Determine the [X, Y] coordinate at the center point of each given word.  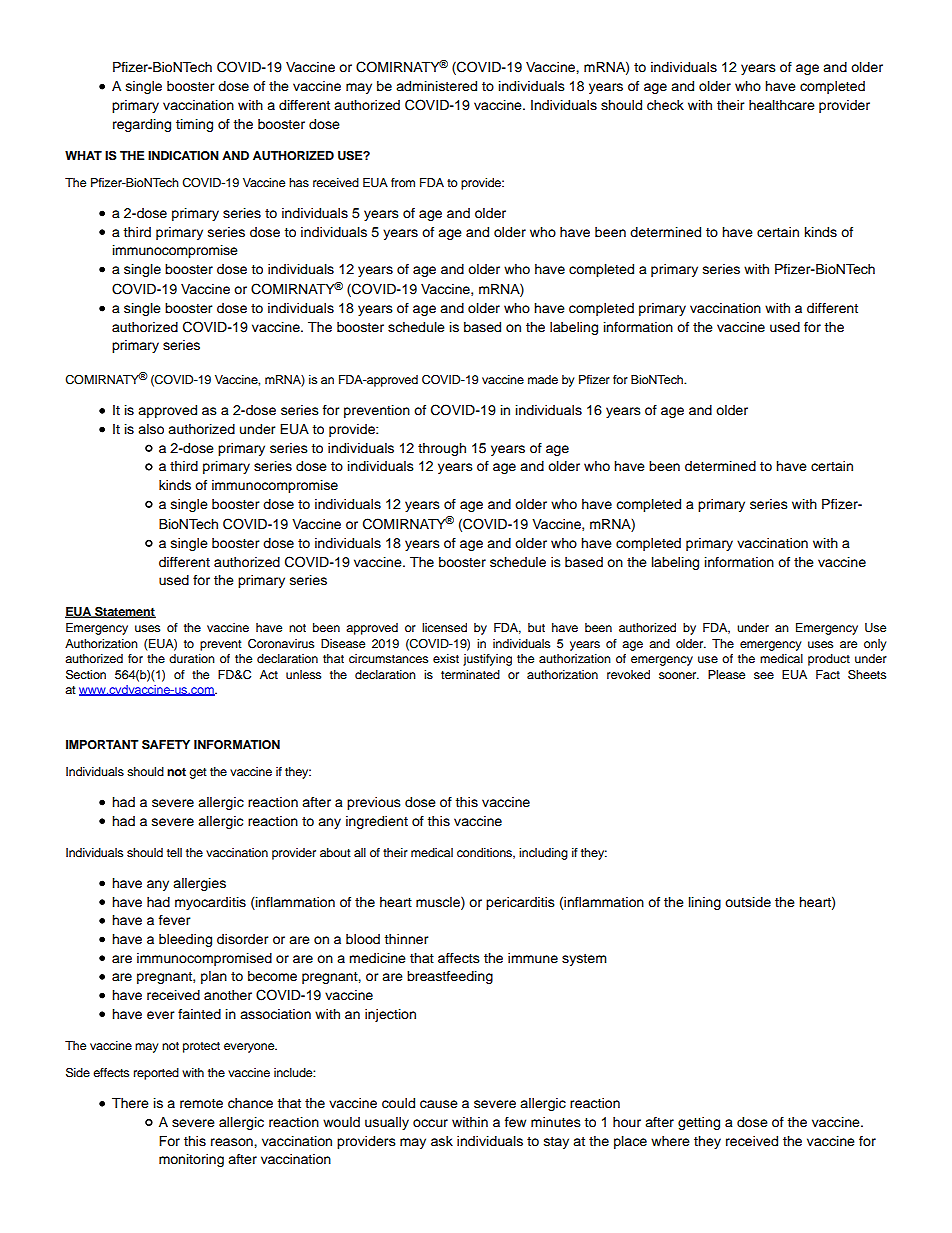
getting [699, 1123]
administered [436, 86]
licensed [444, 627]
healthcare [782, 105]
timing [194, 125]
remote [201, 1104]
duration [192, 658]
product [829, 660]
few [515, 1122]
